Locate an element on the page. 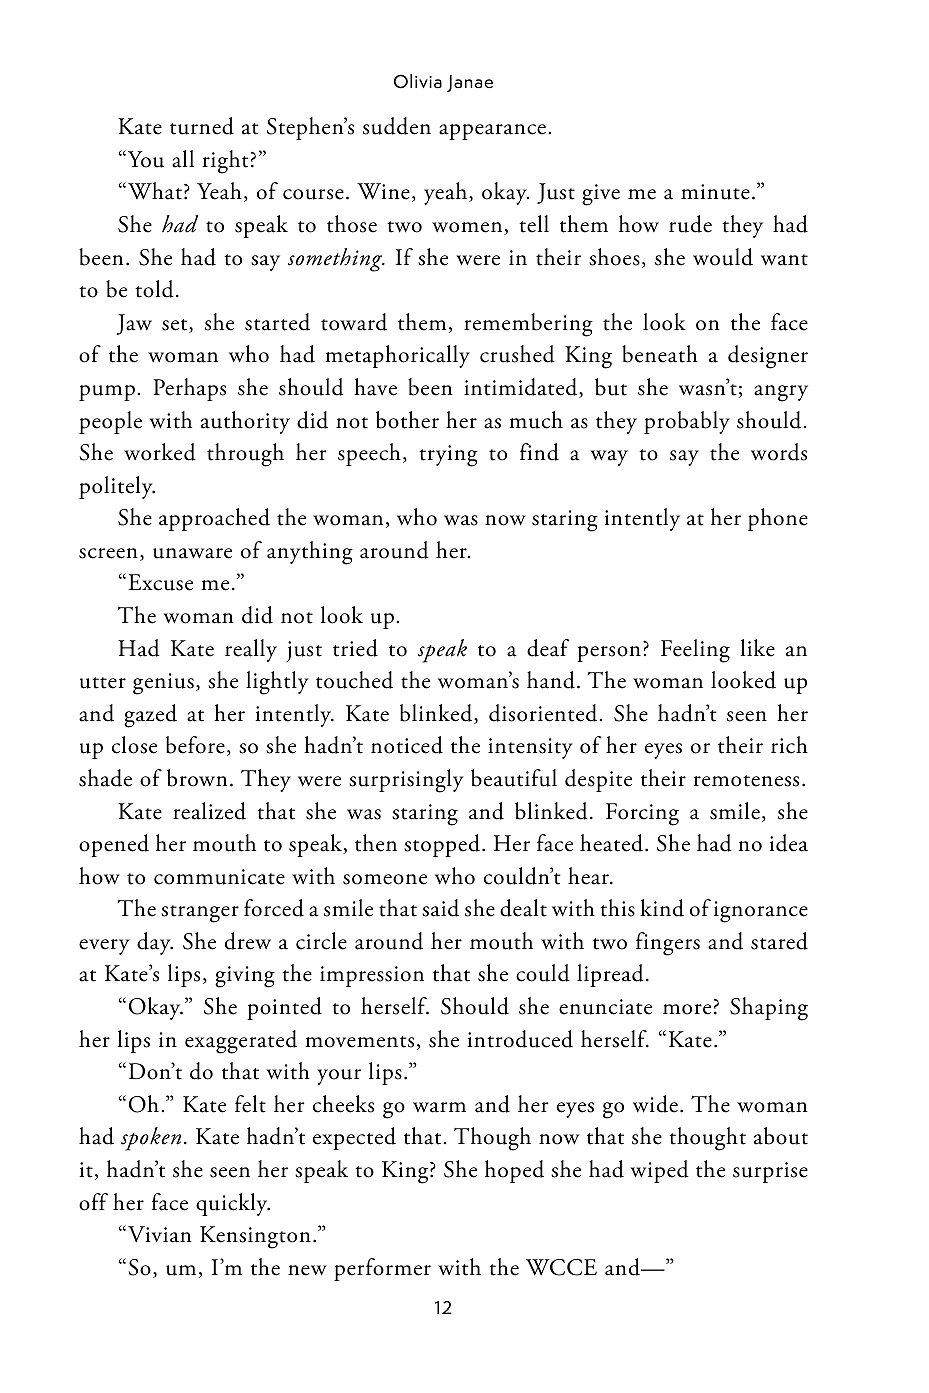 Image resolution: width=929 pixels, height=1393 pixels. said is located at coordinates (440, 908).
